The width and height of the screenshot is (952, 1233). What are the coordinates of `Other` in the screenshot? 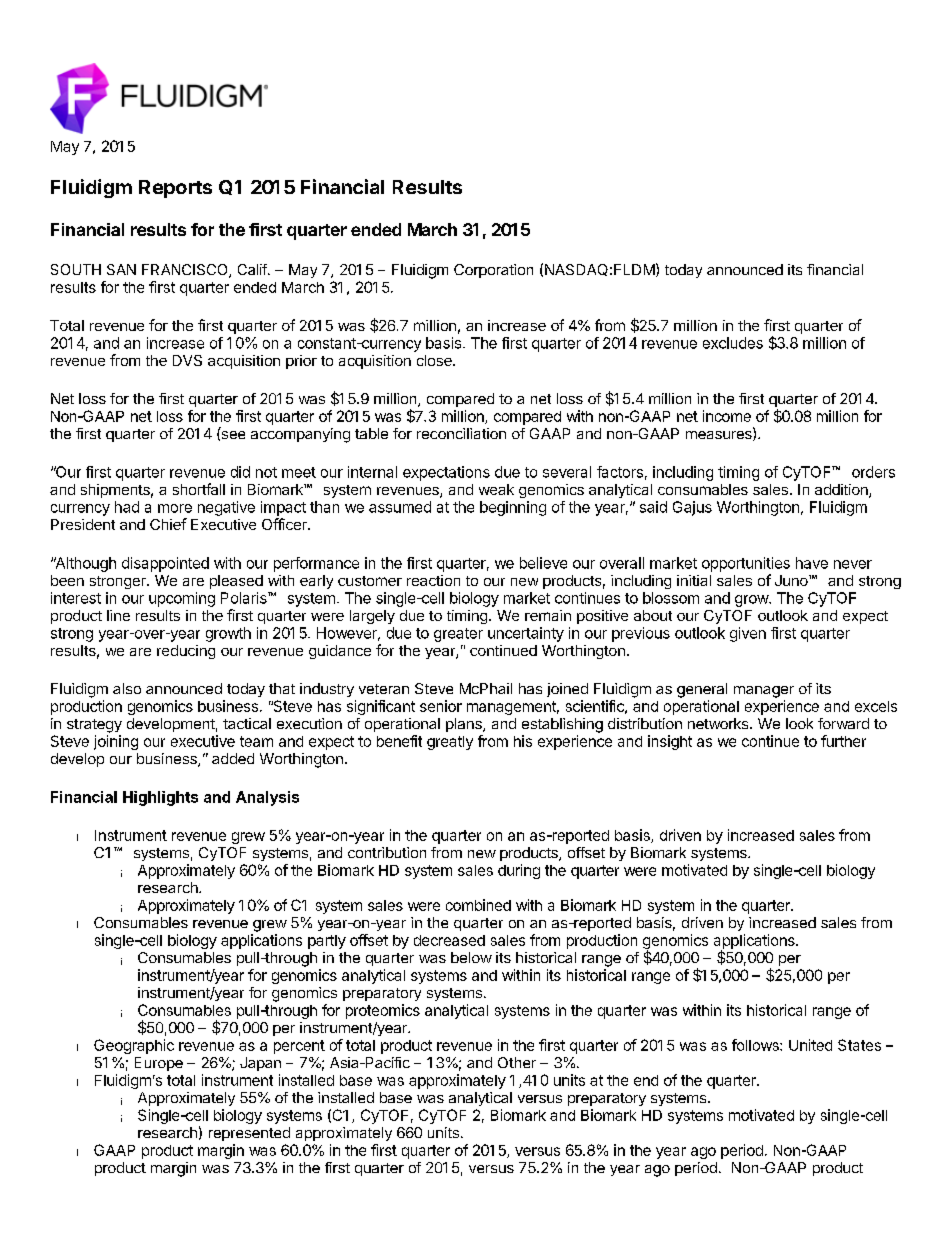 It's located at (517, 1062).
